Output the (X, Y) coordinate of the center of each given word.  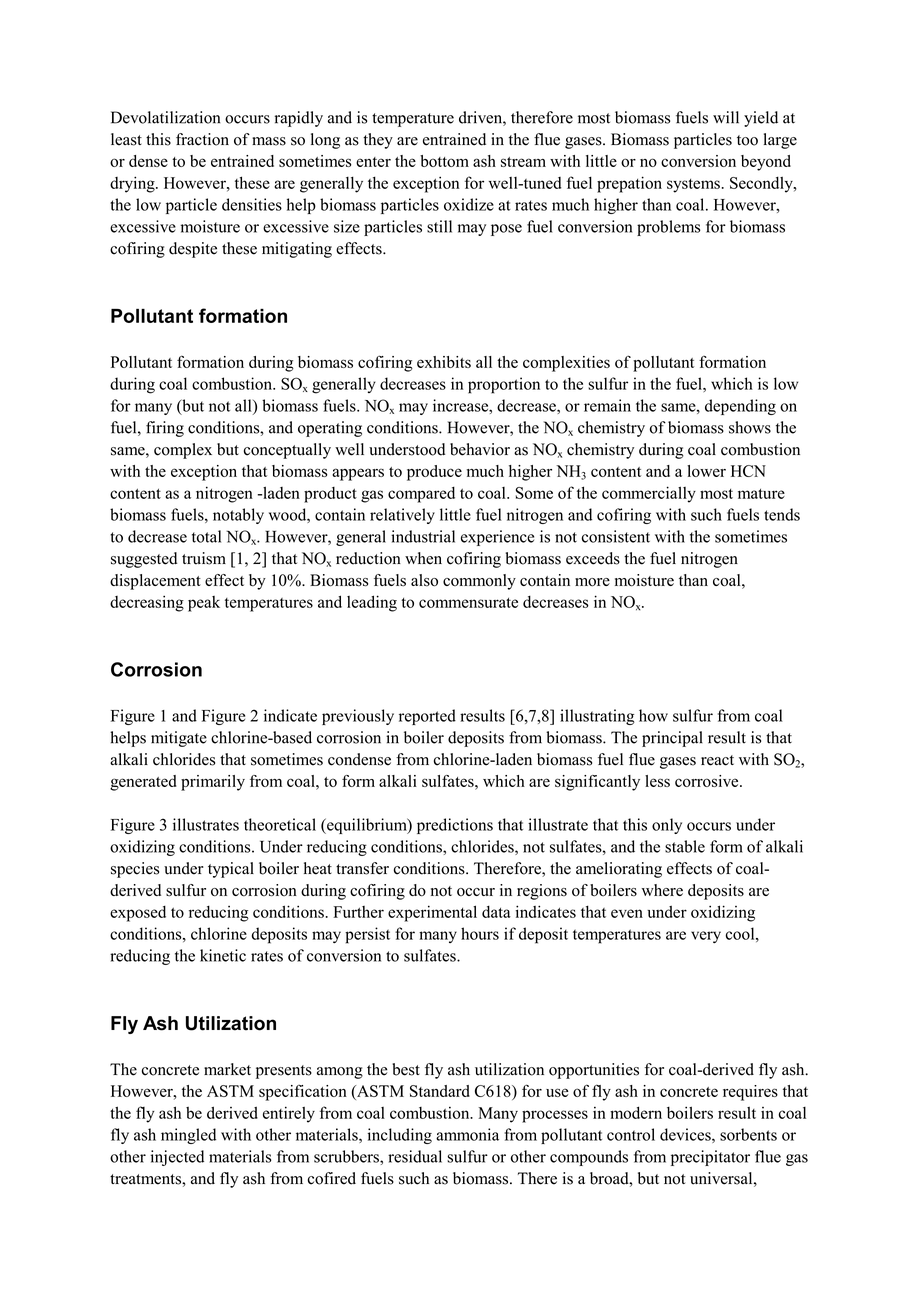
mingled (188, 1136)
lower (706, 471)
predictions (455, 826)
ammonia (467, 1134)
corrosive (708, 781)
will (726, 117)
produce (434, 473)
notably (238, 516)
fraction (202, 139)
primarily (213, 783)
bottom (444, 161)
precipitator (710, 1158)
